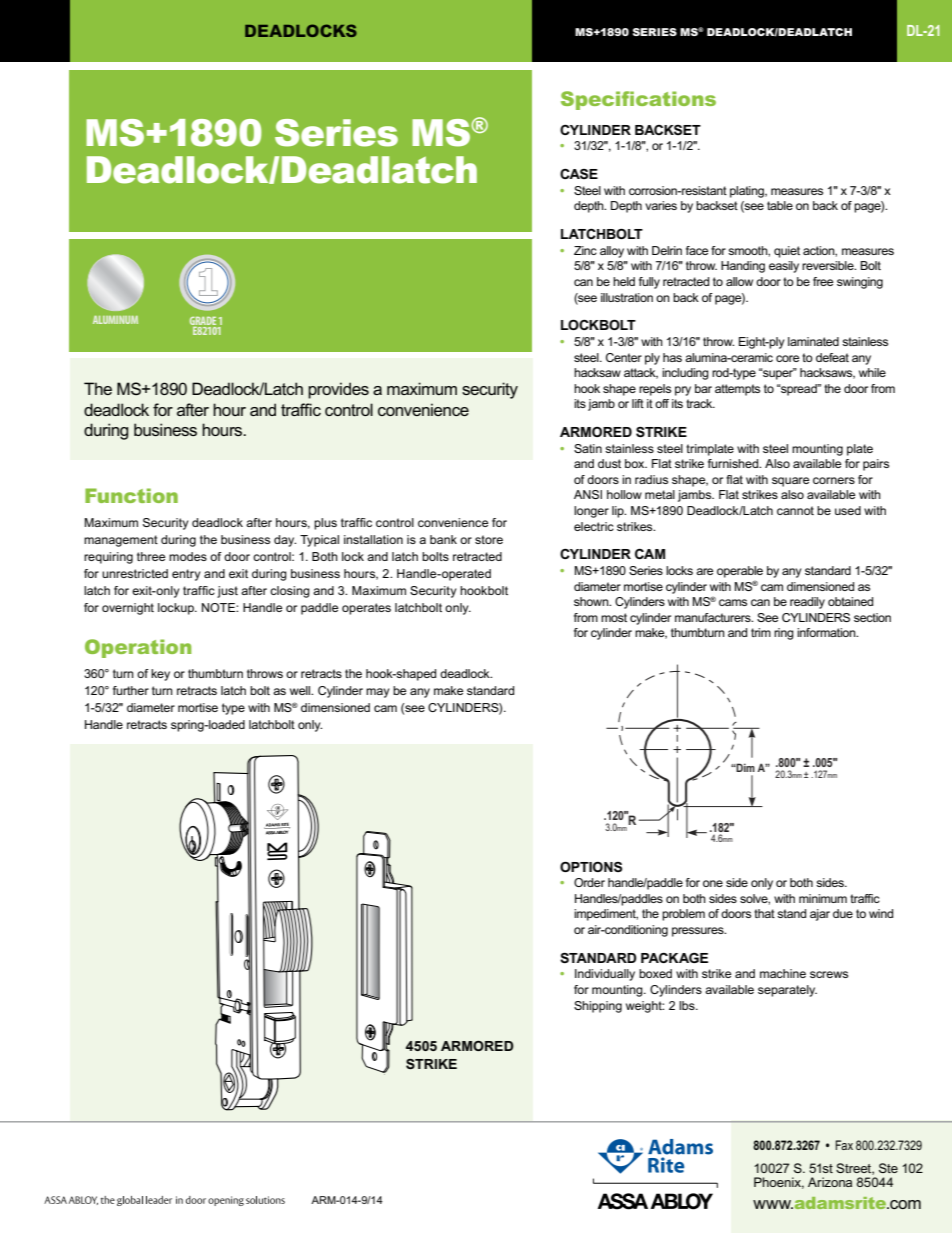 The image size is (952, 1233). What do you see at coordinates (605, 975) in the screenshot?
I see `Individually` at bounding box center [605, 975].
